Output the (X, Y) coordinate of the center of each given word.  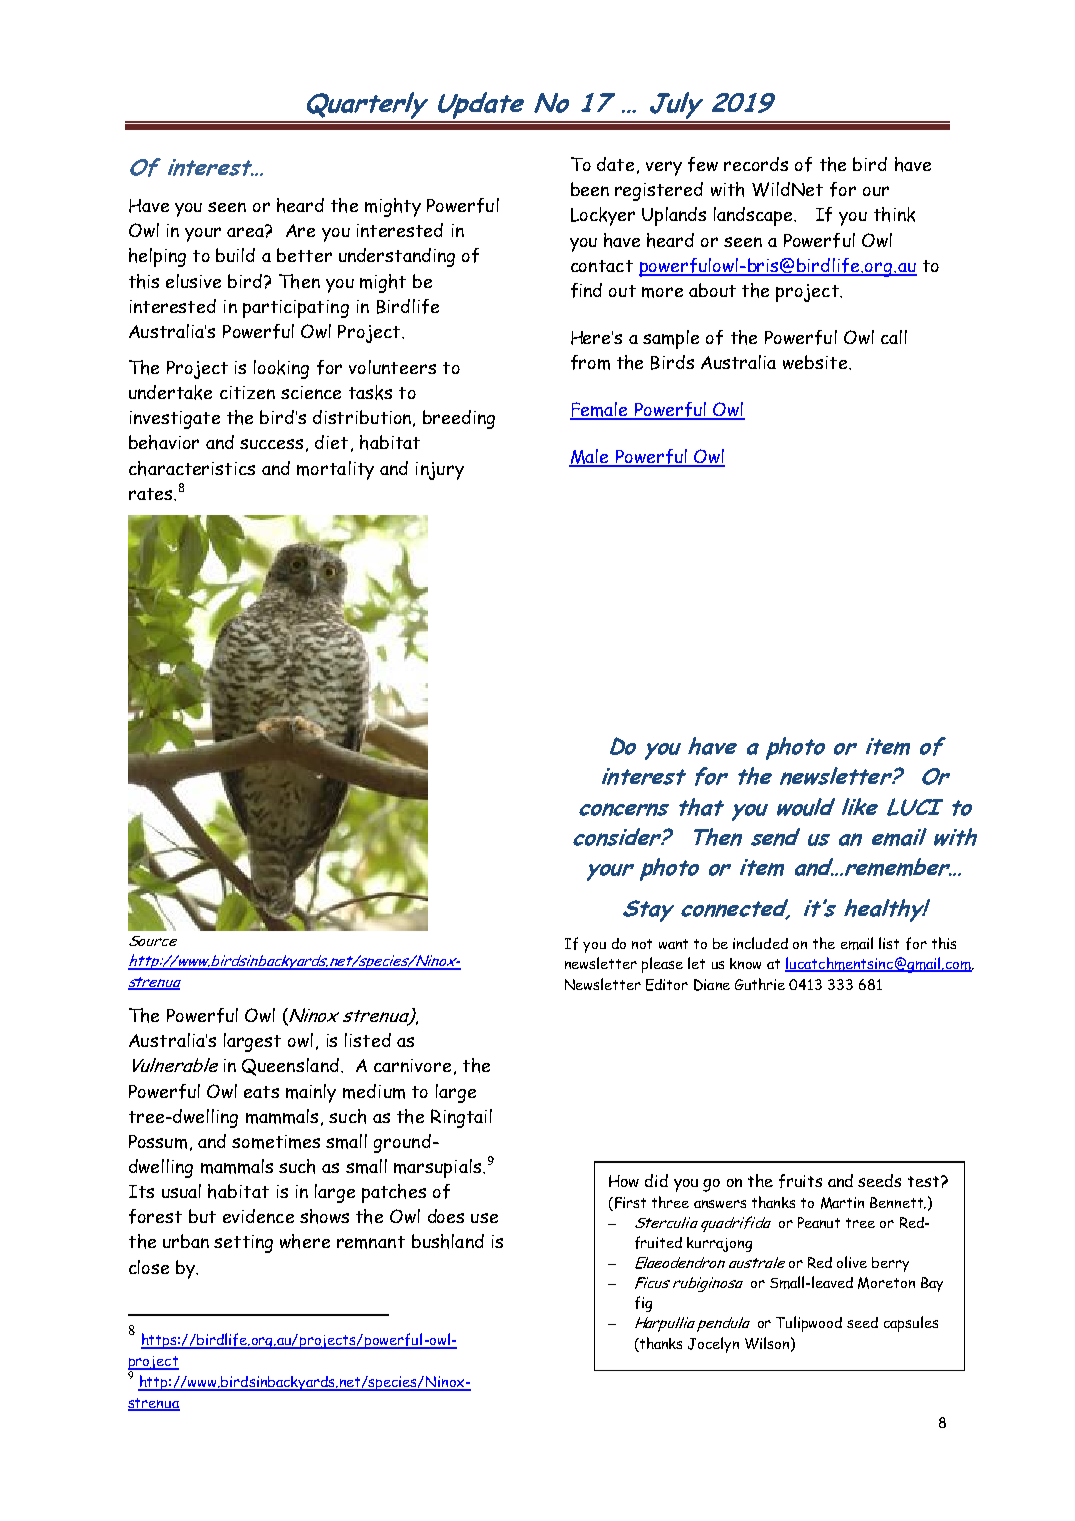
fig (643, 1304)
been (590, 189)
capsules (911, 1324)
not (642, 944)
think (894, 214)
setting (243, 1244)
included (760, 943)
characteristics (192, 468)
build (235, 255)
